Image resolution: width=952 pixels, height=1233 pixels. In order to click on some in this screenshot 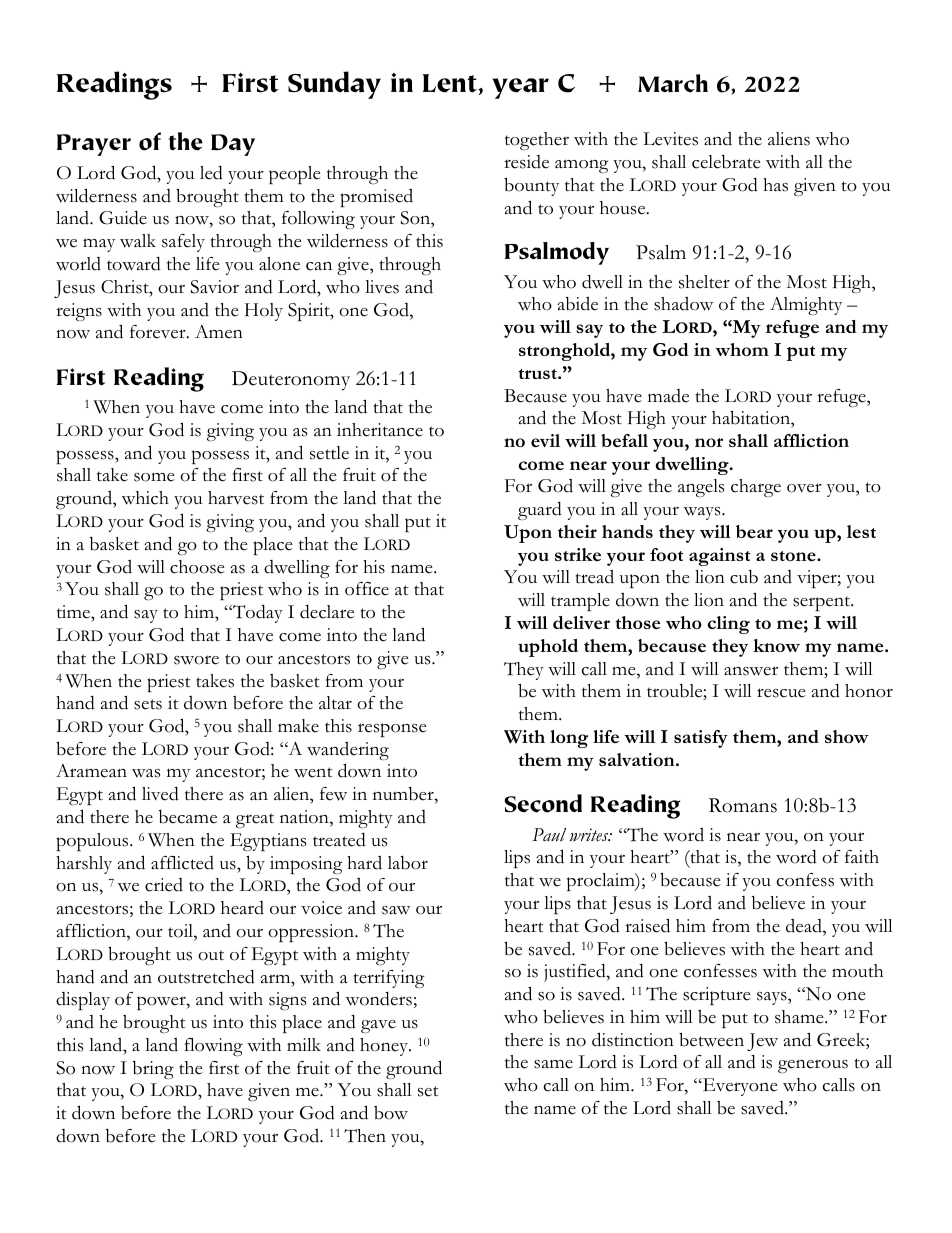, I will do `click(154, 477)`.
